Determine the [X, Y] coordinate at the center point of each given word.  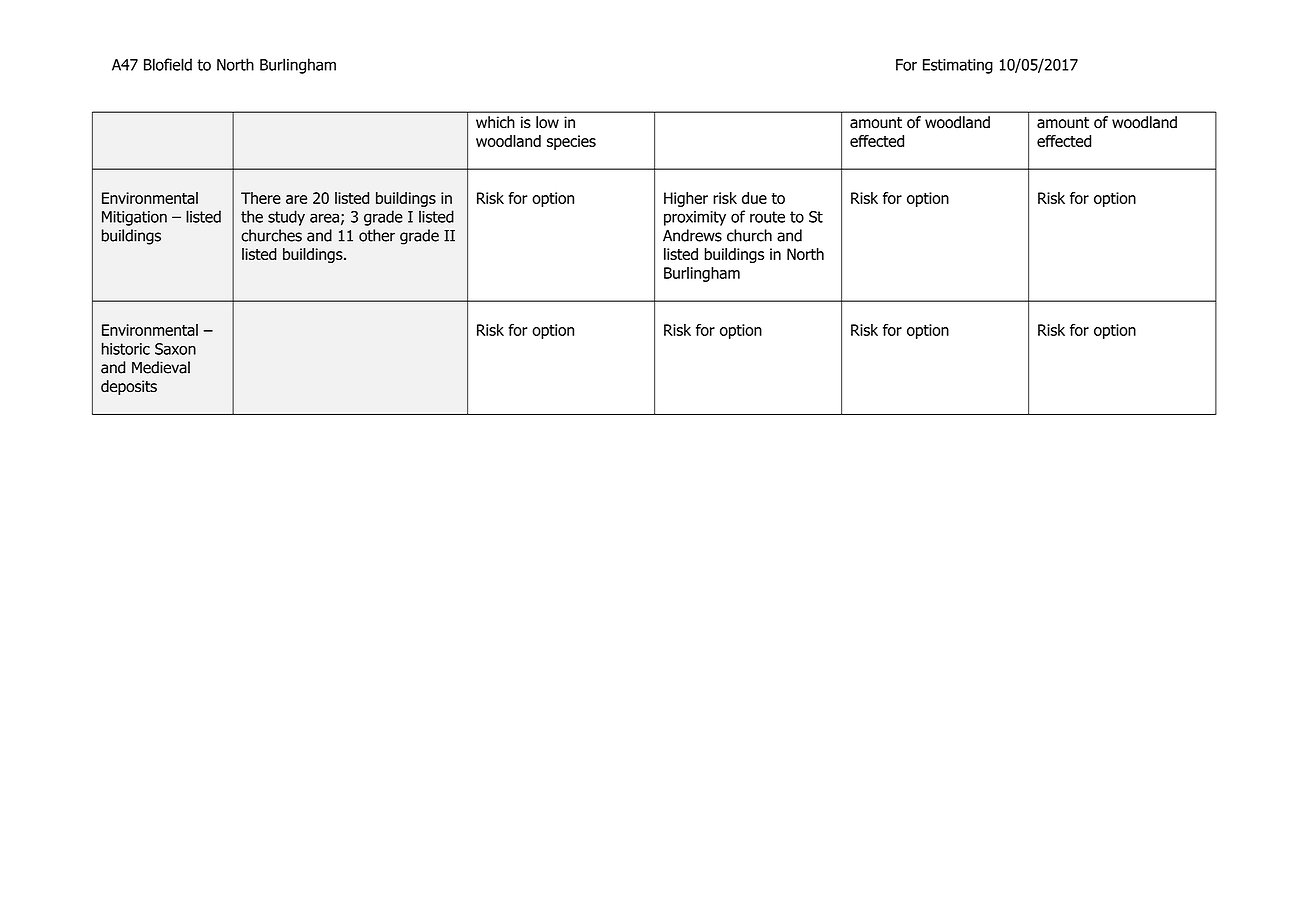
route [767, 217]
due [754, 198]
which [495, 122]
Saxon [175, 349]
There [261, 198]
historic [126, 348]
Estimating [958, 66]
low [547, 122]
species [571, 142]
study [286, 218]
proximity [695, 218]
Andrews [692, 235]
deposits [129, 387]
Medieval [161, 367]
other [377, 235]
